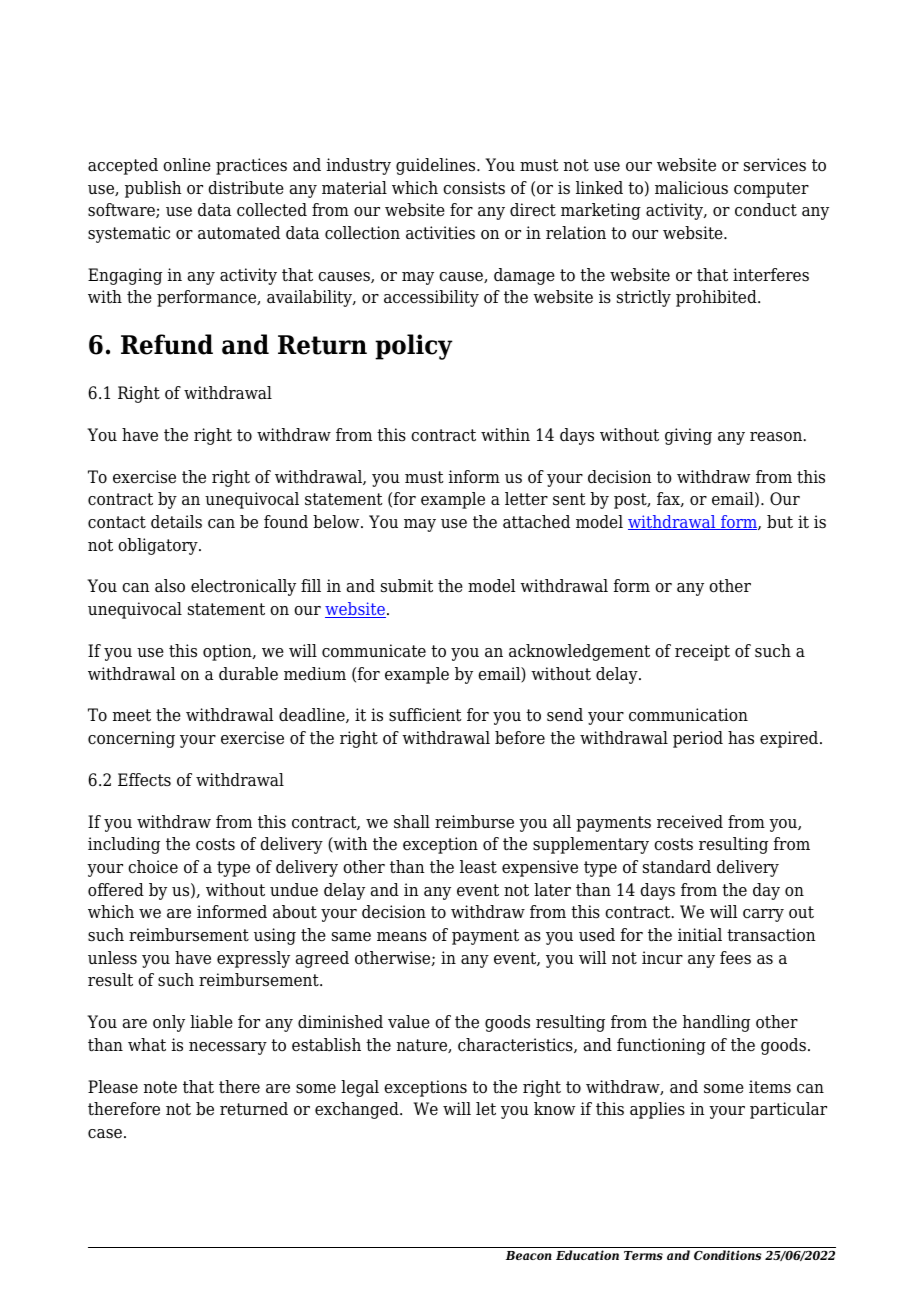 The width and height of the image is (924, 1308). I want to click on consists, so click(474, 188).
